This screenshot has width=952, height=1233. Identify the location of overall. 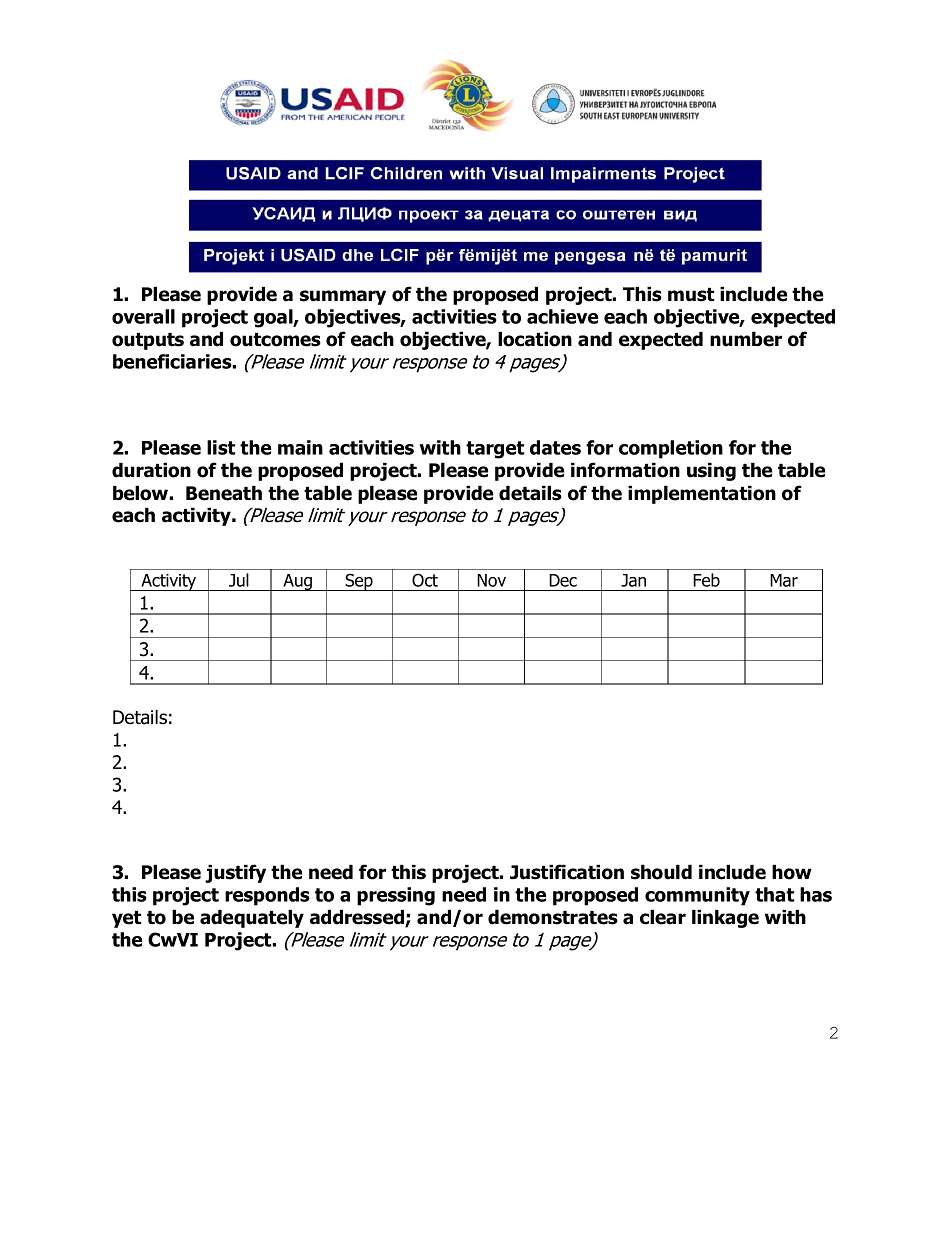
(143, 316).
